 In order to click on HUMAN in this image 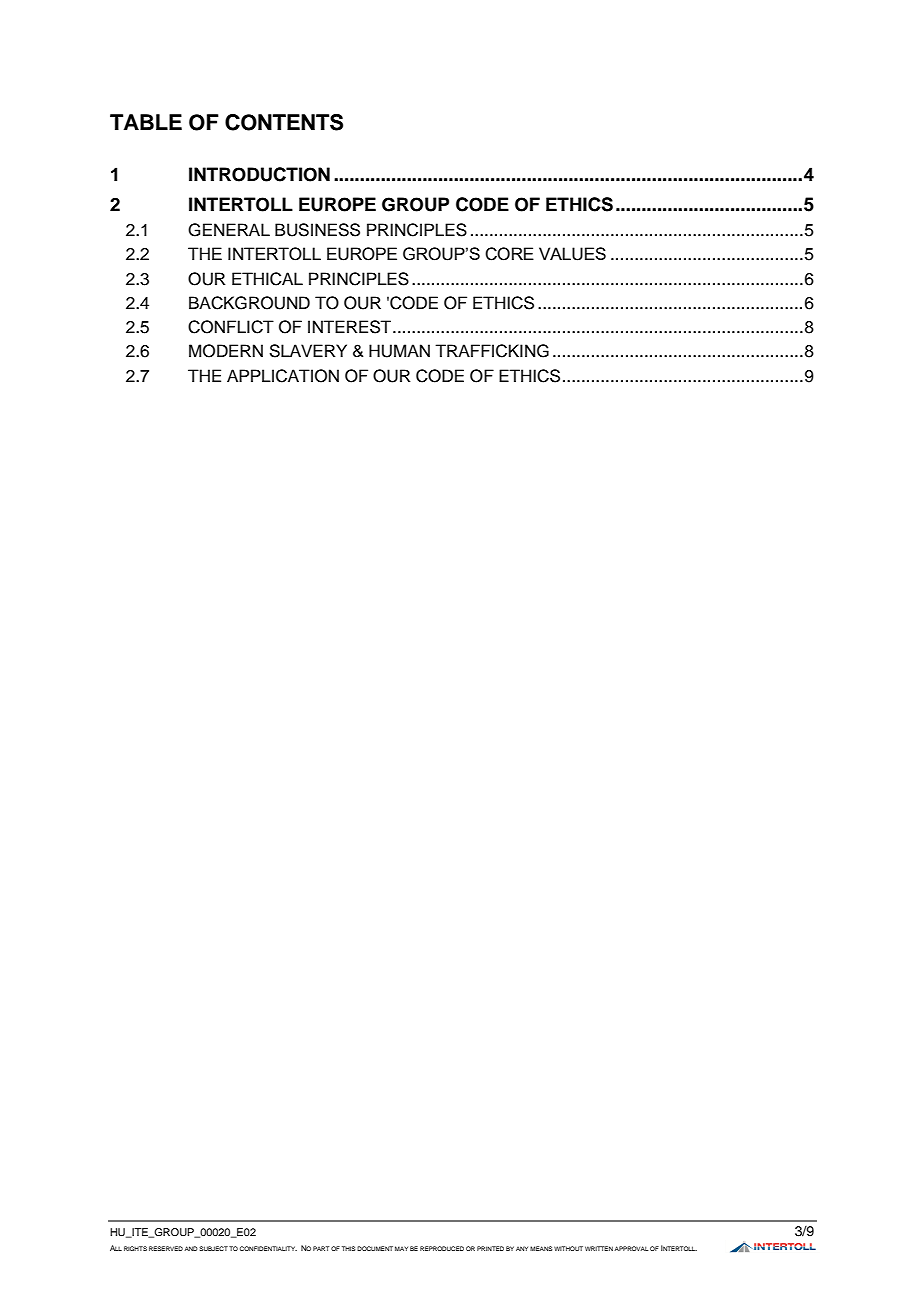, I will do `click(399, 351)`.
